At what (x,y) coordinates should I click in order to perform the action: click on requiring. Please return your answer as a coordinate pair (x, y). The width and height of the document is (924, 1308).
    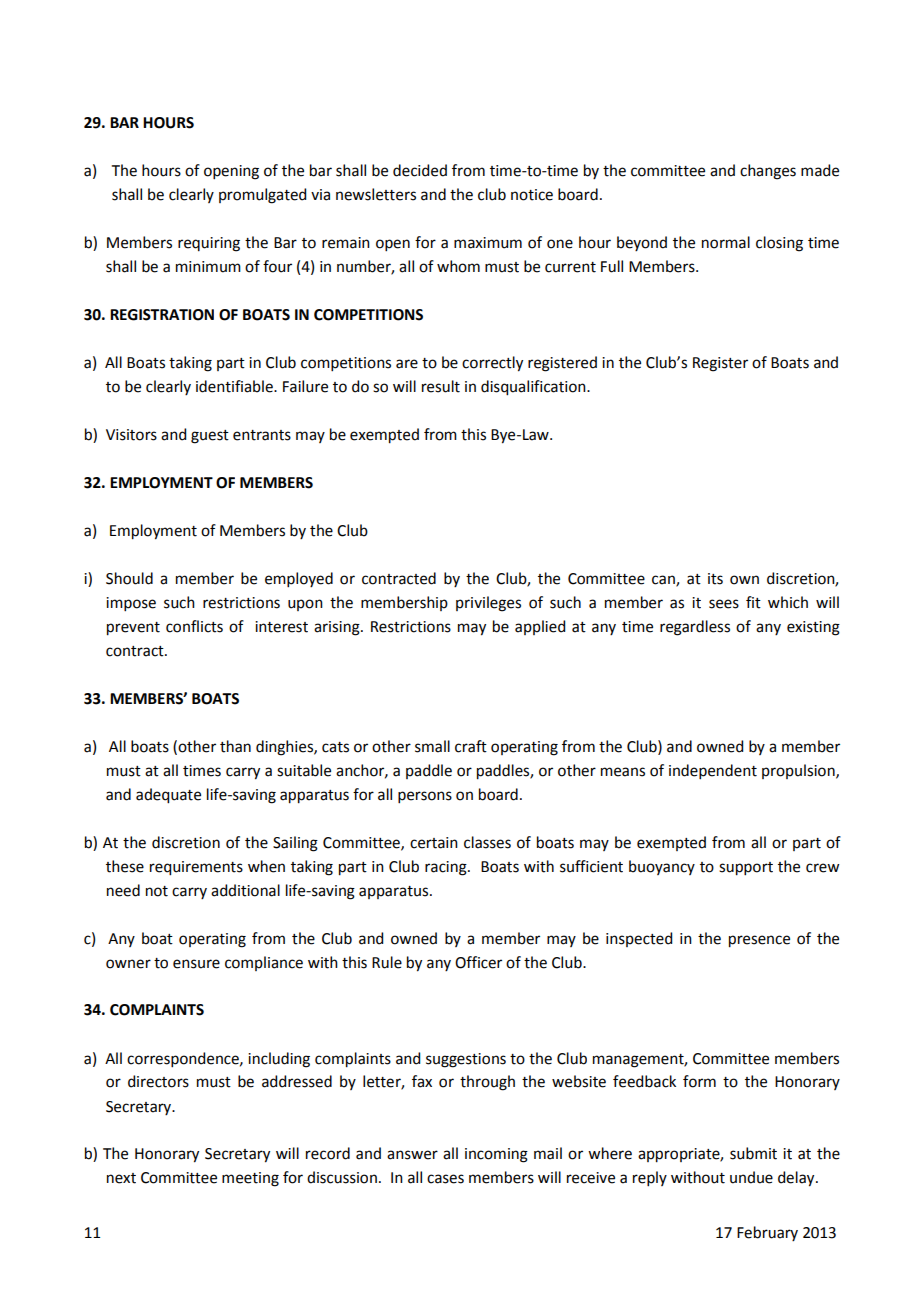
    Looking at the image, I should click on (209, 244).
